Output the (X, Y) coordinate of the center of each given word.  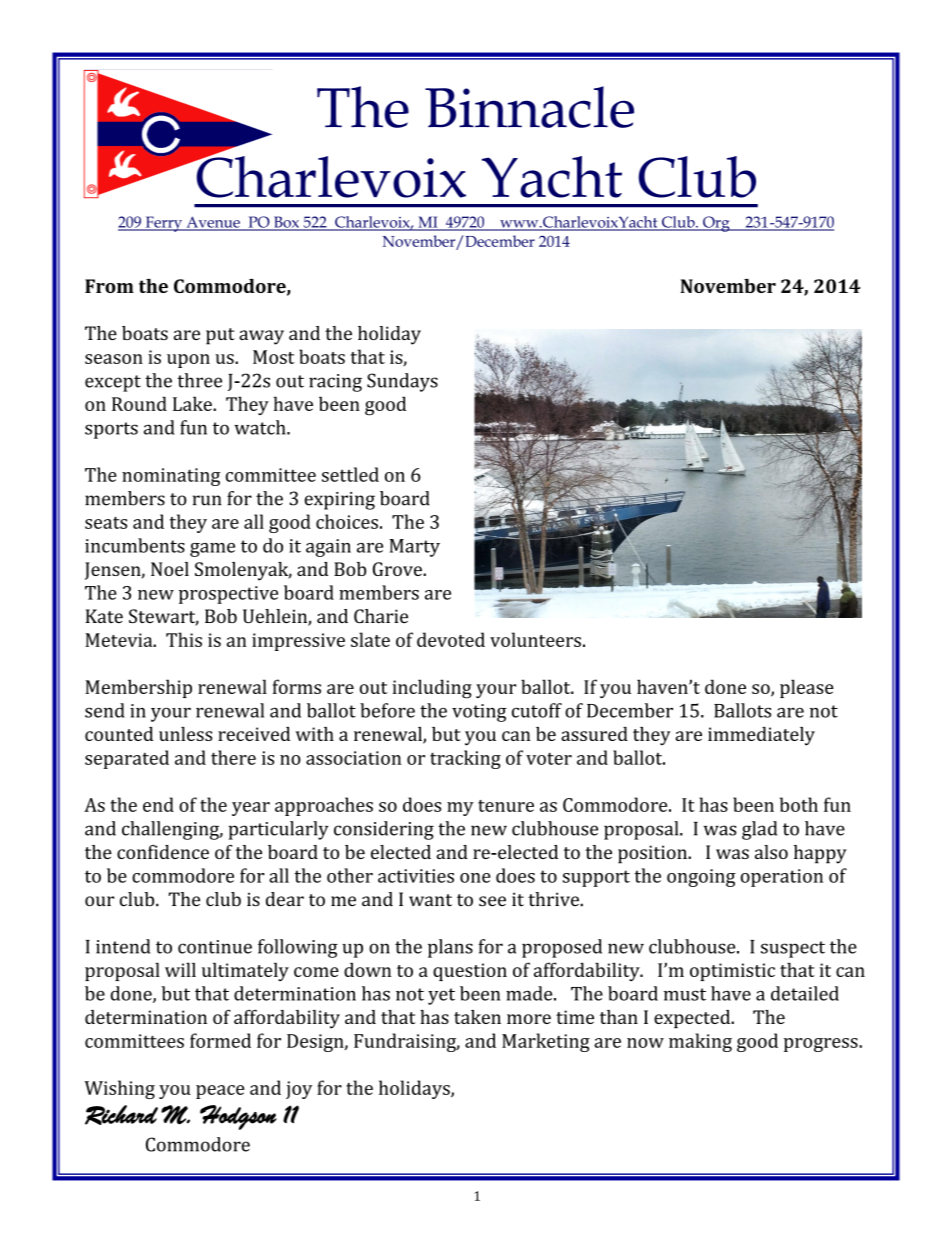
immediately (761, 736)
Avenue (213, 223)
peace (220, 1092)
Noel (170, 569)
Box (286, 223)
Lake (193, 403)
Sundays (402, 382)
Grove (398, 569)
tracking (465, 759)
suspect (793, 949)
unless (185, 734)
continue (215, 947)
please (807, 688)
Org (716, 224)
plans (450, 948)
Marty (414, 548)
